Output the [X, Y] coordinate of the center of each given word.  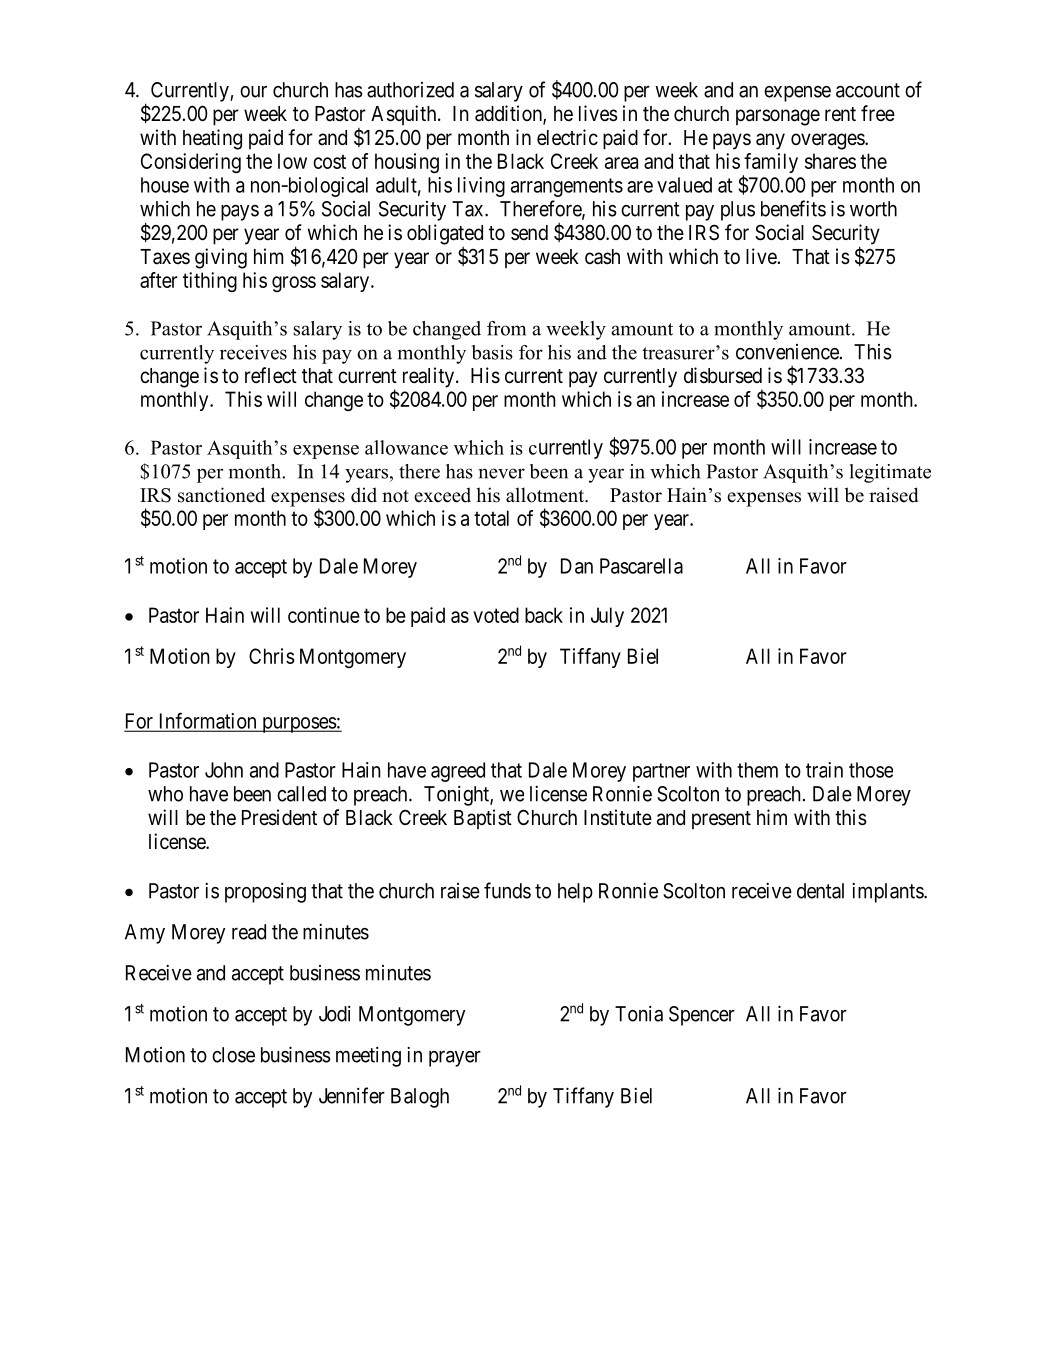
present [721, 820]
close [233, 1055]
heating [212, 139]
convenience [787, 352]
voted [496, 615]
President [279, 817]
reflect [271, 375]
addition [509, 114]
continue [324, 615]
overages [828, 141]
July [607, 617]
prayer [455, 1058]
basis [492, 352]
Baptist [483, 819]
